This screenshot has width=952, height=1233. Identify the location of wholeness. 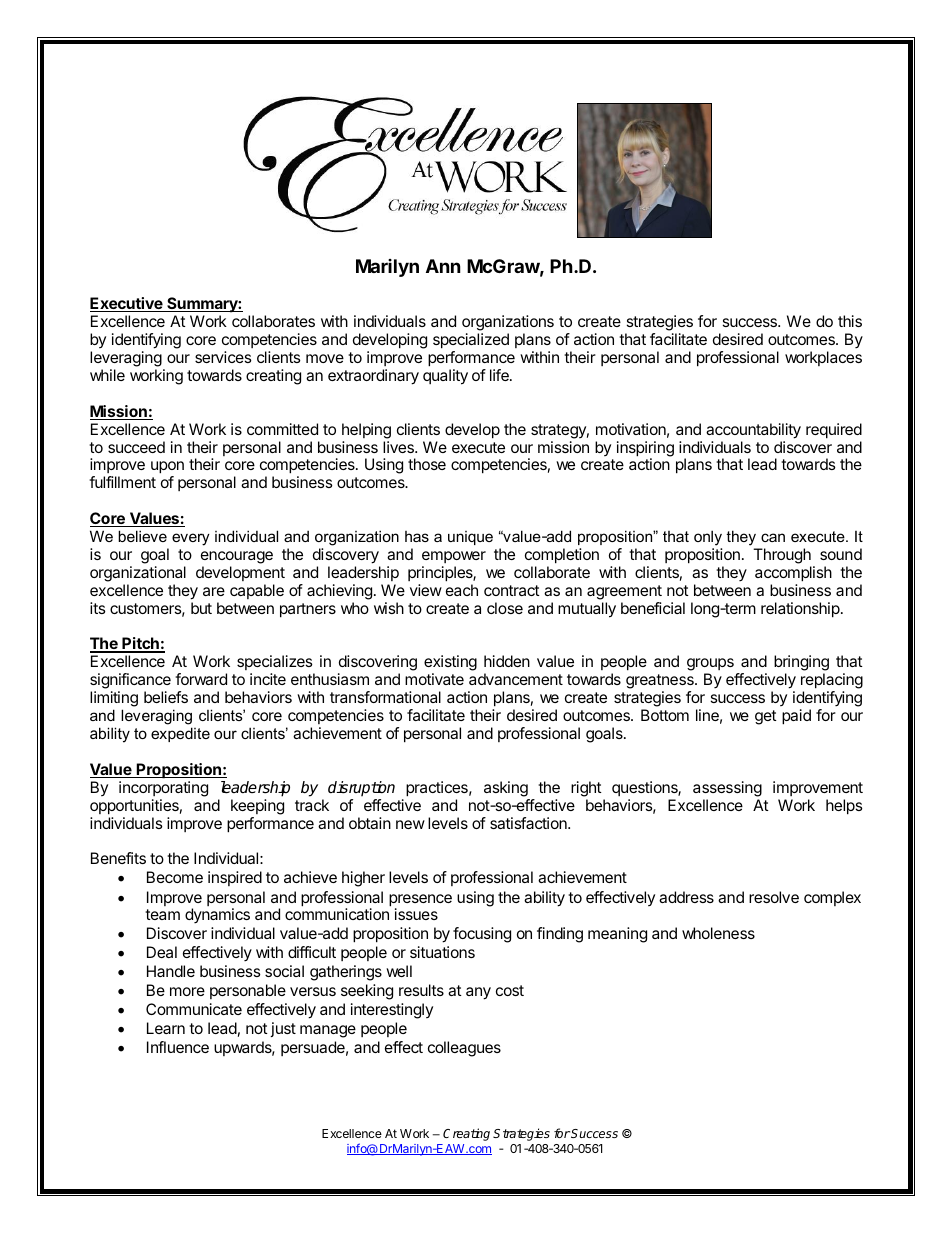
(718, 933).
